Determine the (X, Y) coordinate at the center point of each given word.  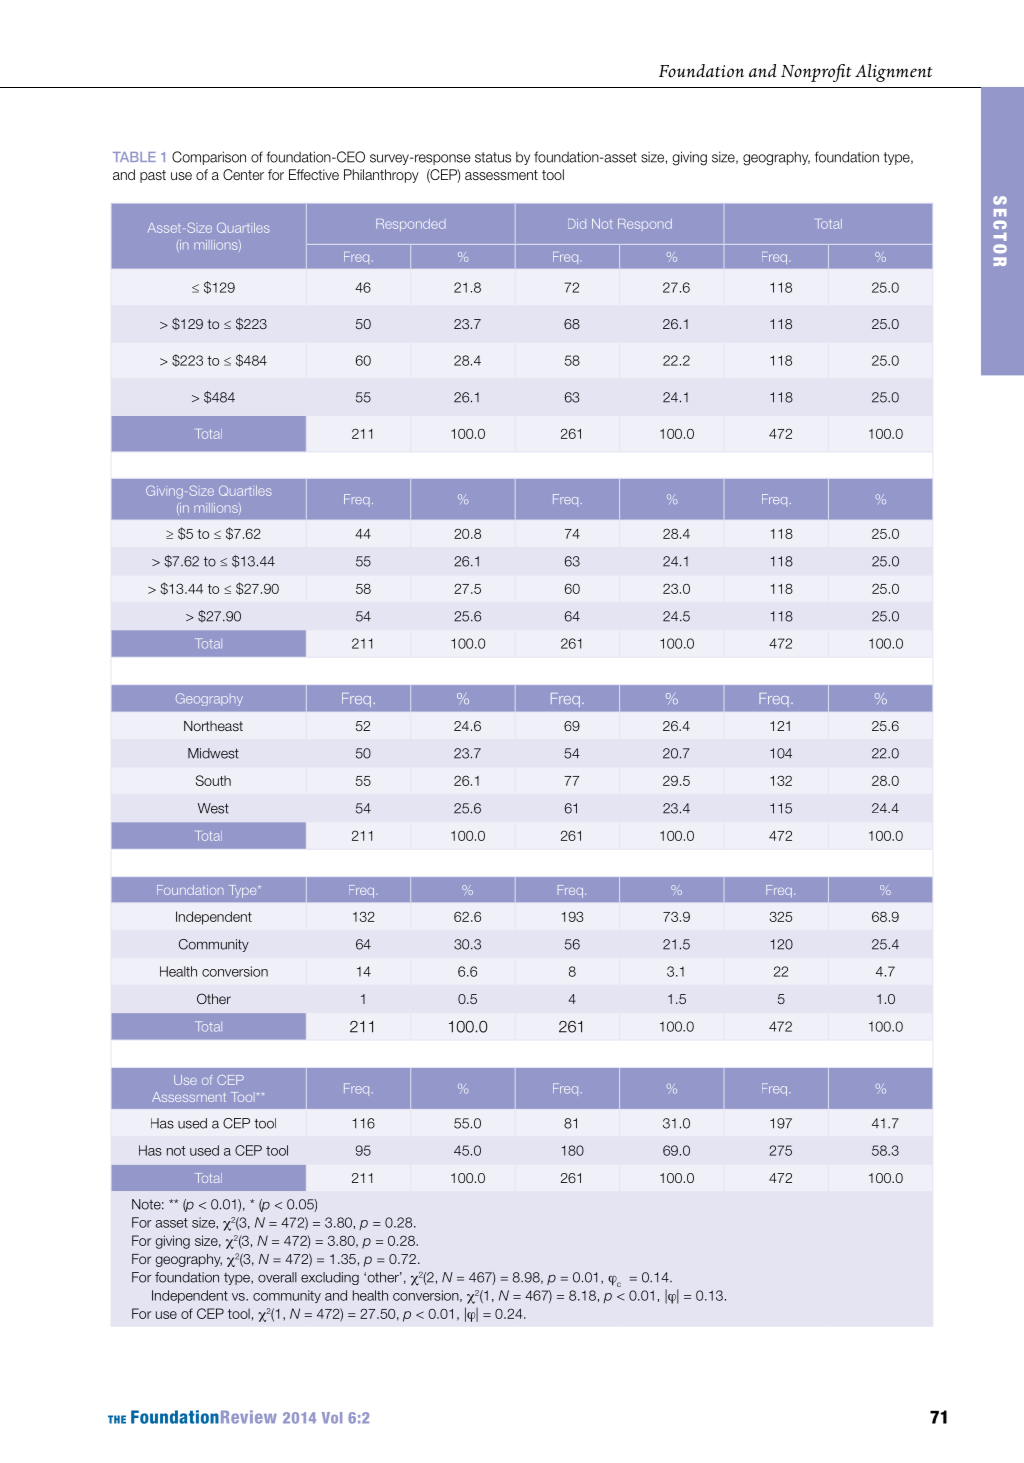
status (493, 157)
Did (577, 224)
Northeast (213, 726)
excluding (330, 1278)
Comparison (209, 158)
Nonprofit (816, 73)
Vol (332, 1418)
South (213, 780)
